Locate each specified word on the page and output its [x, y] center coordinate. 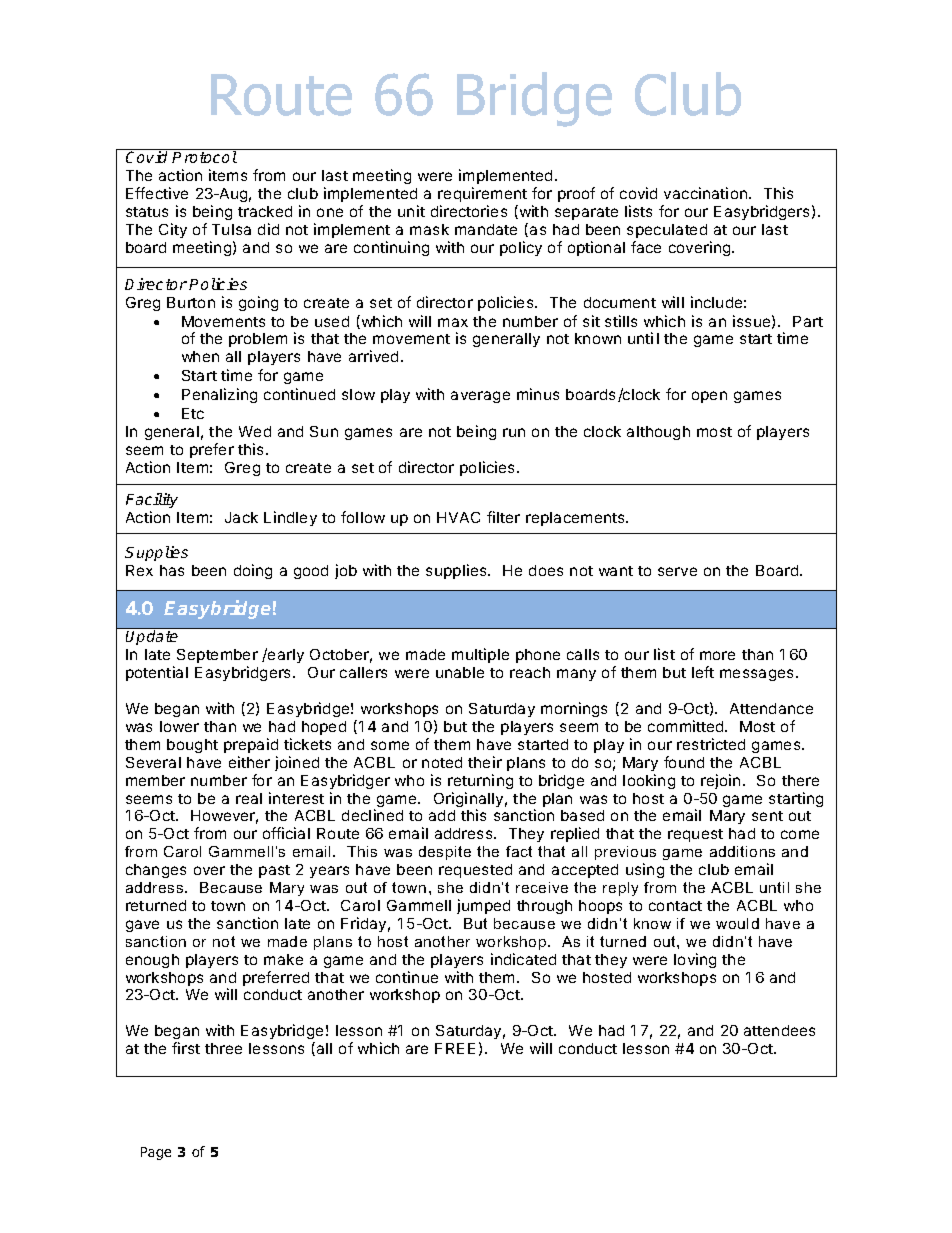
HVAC [458, 517]
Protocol [204, 157]
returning [480, 781]
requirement [482, 194]
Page [156, 1153]
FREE [455, 1048]
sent [767, 816]
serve [677, 571]
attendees [779, 1030]
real [249, 798]
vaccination [705, 193]
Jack [241, 517]
